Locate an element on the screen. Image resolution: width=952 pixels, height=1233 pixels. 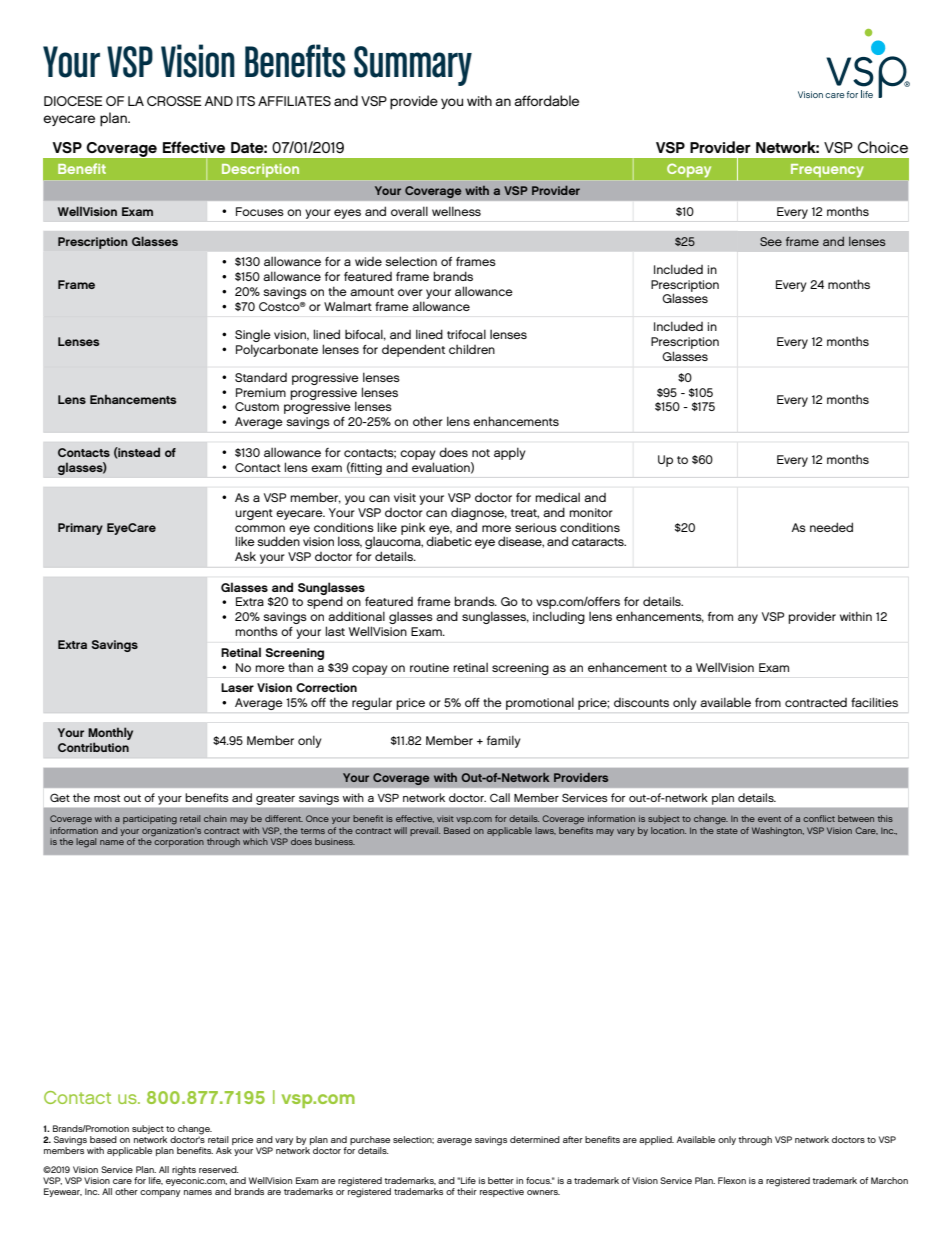
prevail is located at coordinates (425, 831).
